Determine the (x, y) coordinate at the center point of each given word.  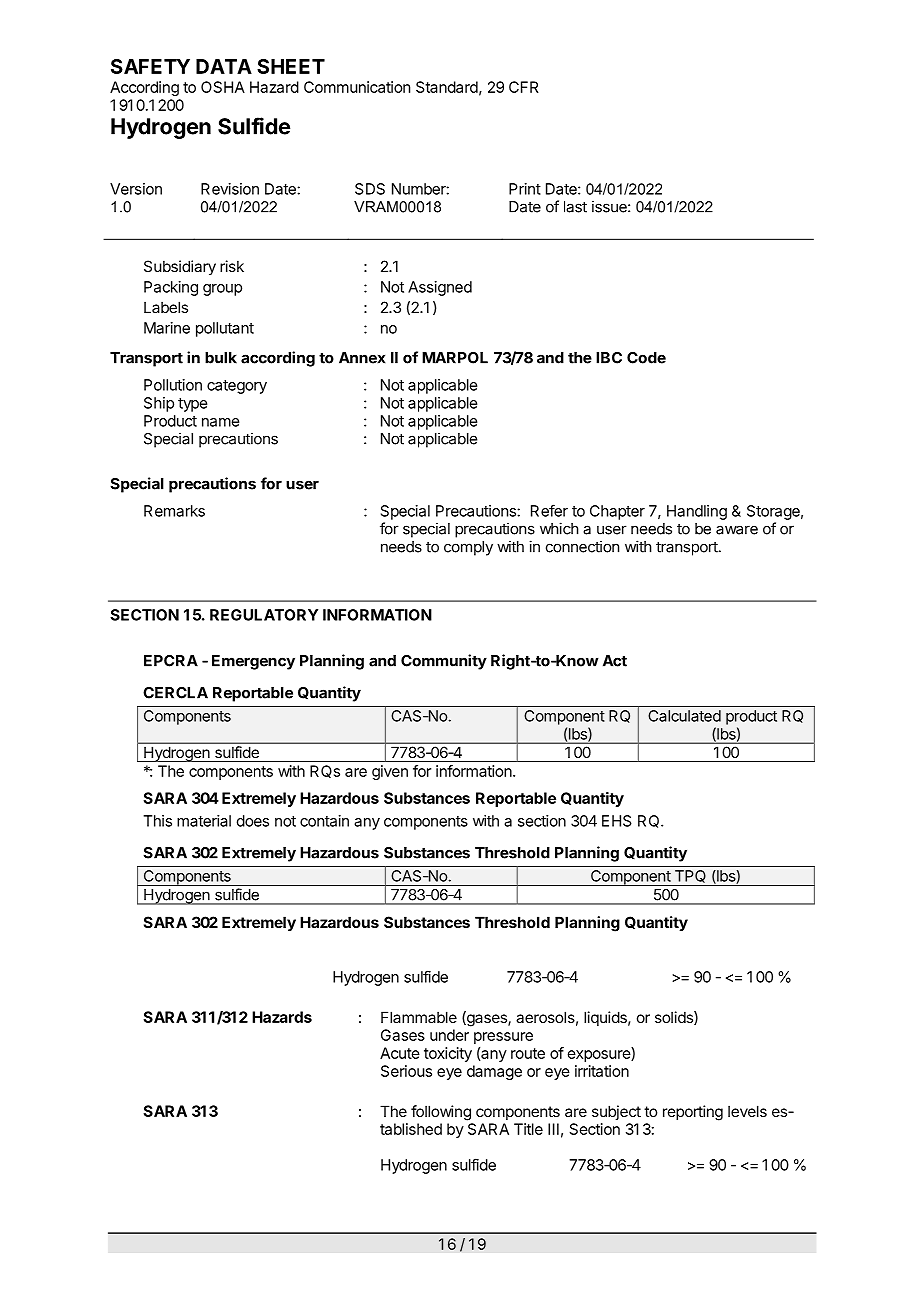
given (390, 772)
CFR (524, 87)
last (575, 207)
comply (468, 548)
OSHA (223, 87)
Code (646, 358)
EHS (617, 821)
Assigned (440, 288)
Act (615, 661)
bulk (221, 358)
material (204, 821)
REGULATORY (264, 615)
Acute (400, 1053)
